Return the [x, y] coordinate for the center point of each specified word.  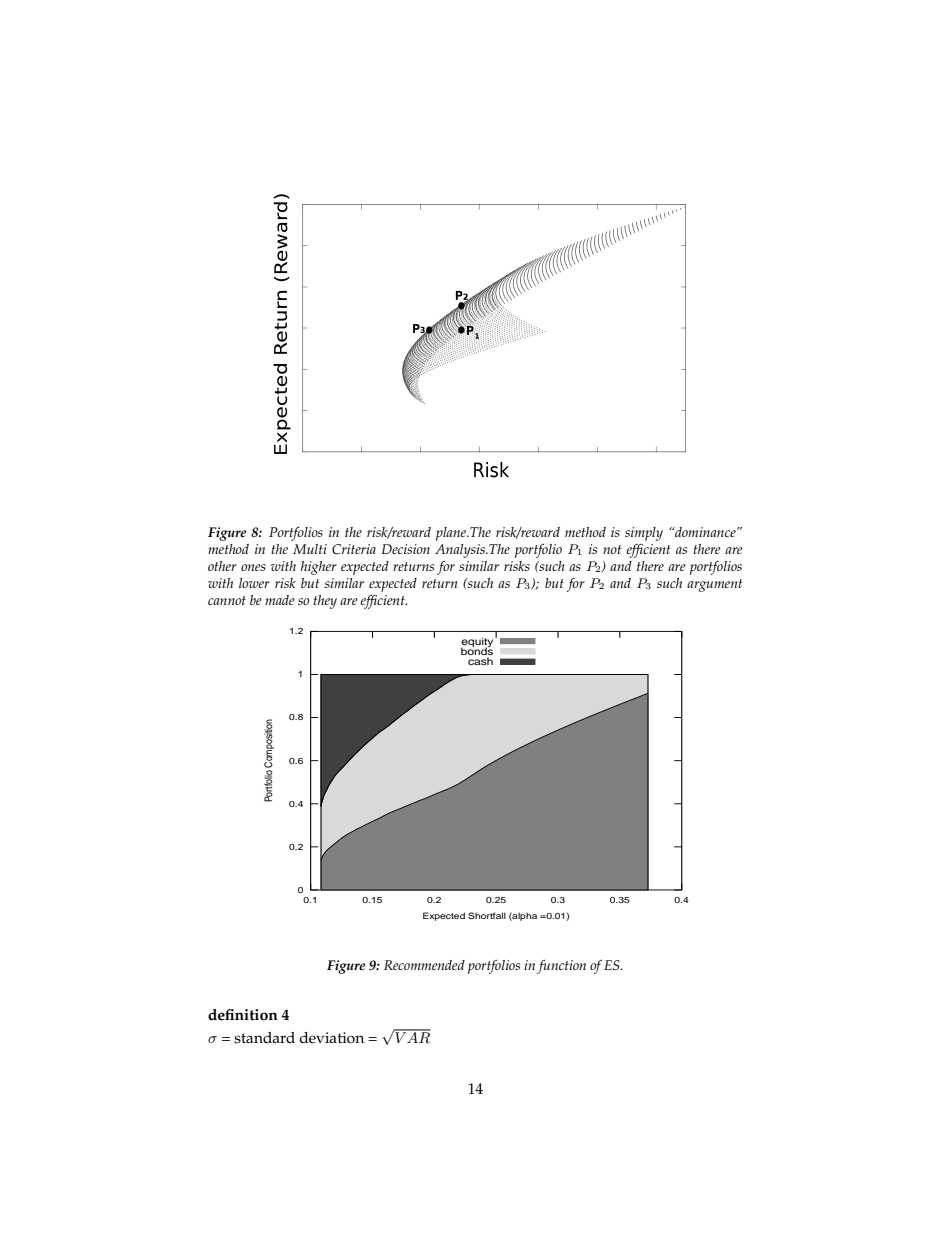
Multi [310, 549]
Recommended [424, 965]
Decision [406, 549]
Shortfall [487, 915]
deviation [331, 1038]
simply [644, 534]
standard [264, 1038]
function [561, 967]
